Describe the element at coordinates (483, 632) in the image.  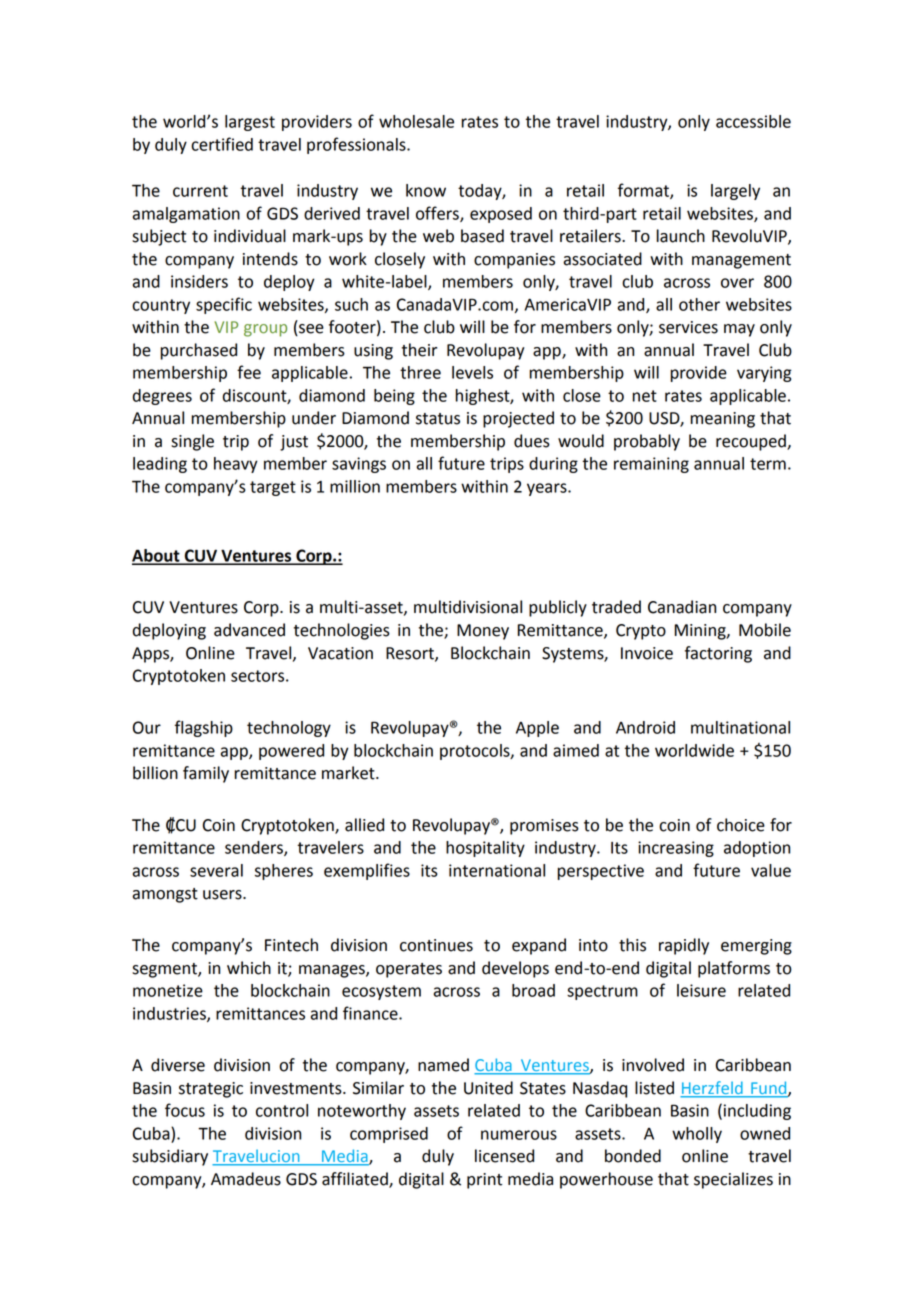
I see `Money` at that location.
